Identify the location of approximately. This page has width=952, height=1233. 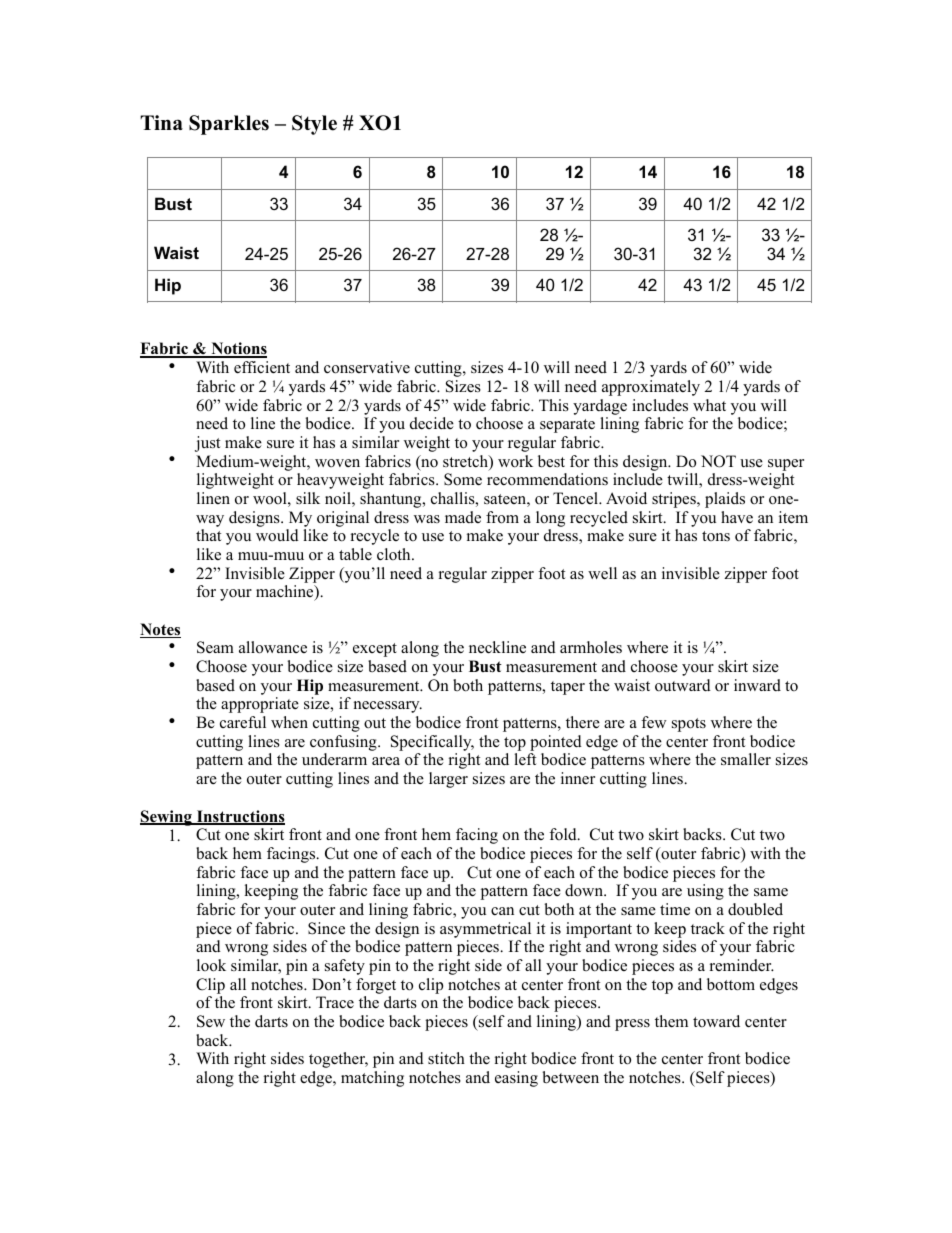
(651, 388).
